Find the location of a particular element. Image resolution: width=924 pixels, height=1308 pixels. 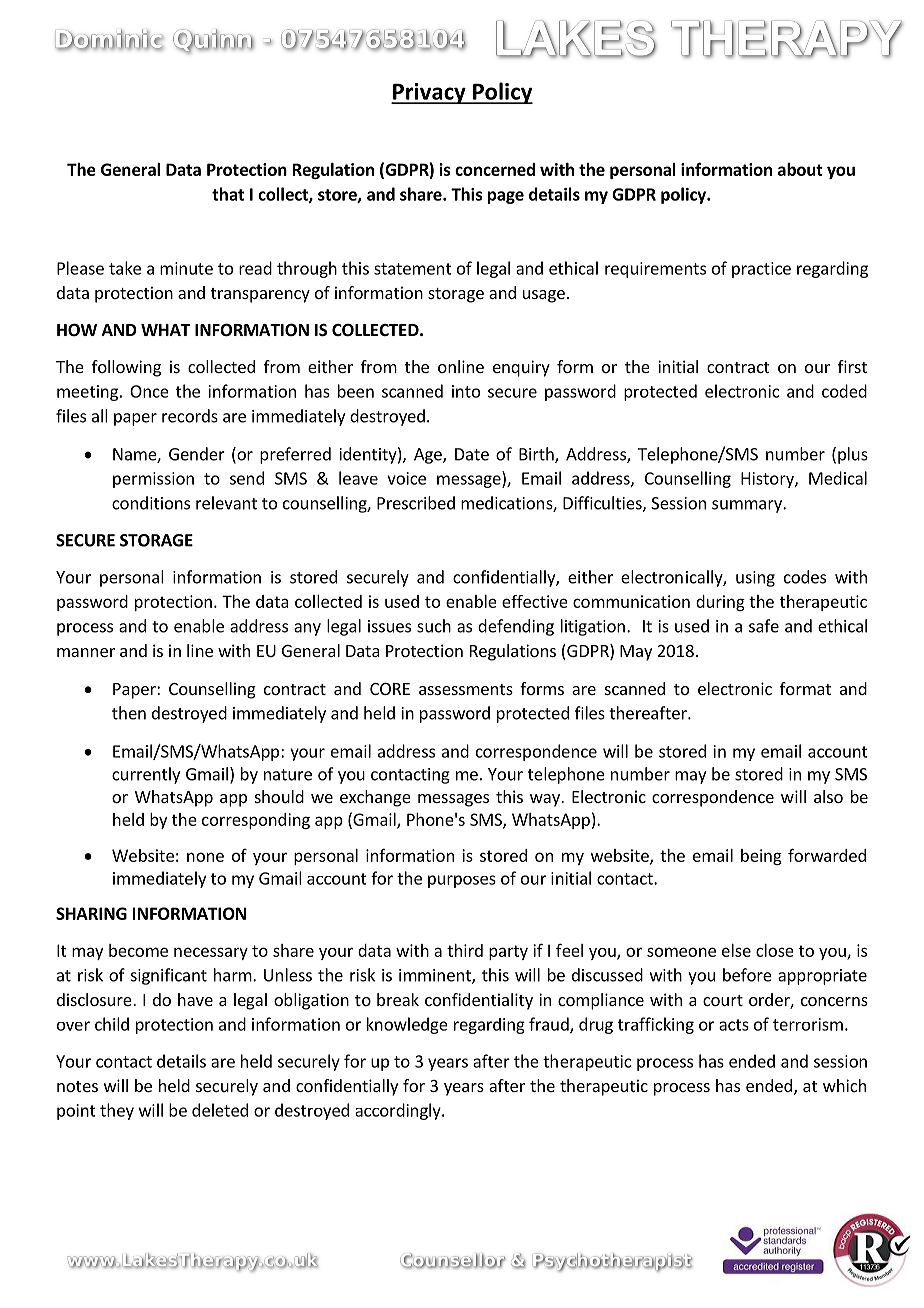

that is located at coordinates (228, 194).
